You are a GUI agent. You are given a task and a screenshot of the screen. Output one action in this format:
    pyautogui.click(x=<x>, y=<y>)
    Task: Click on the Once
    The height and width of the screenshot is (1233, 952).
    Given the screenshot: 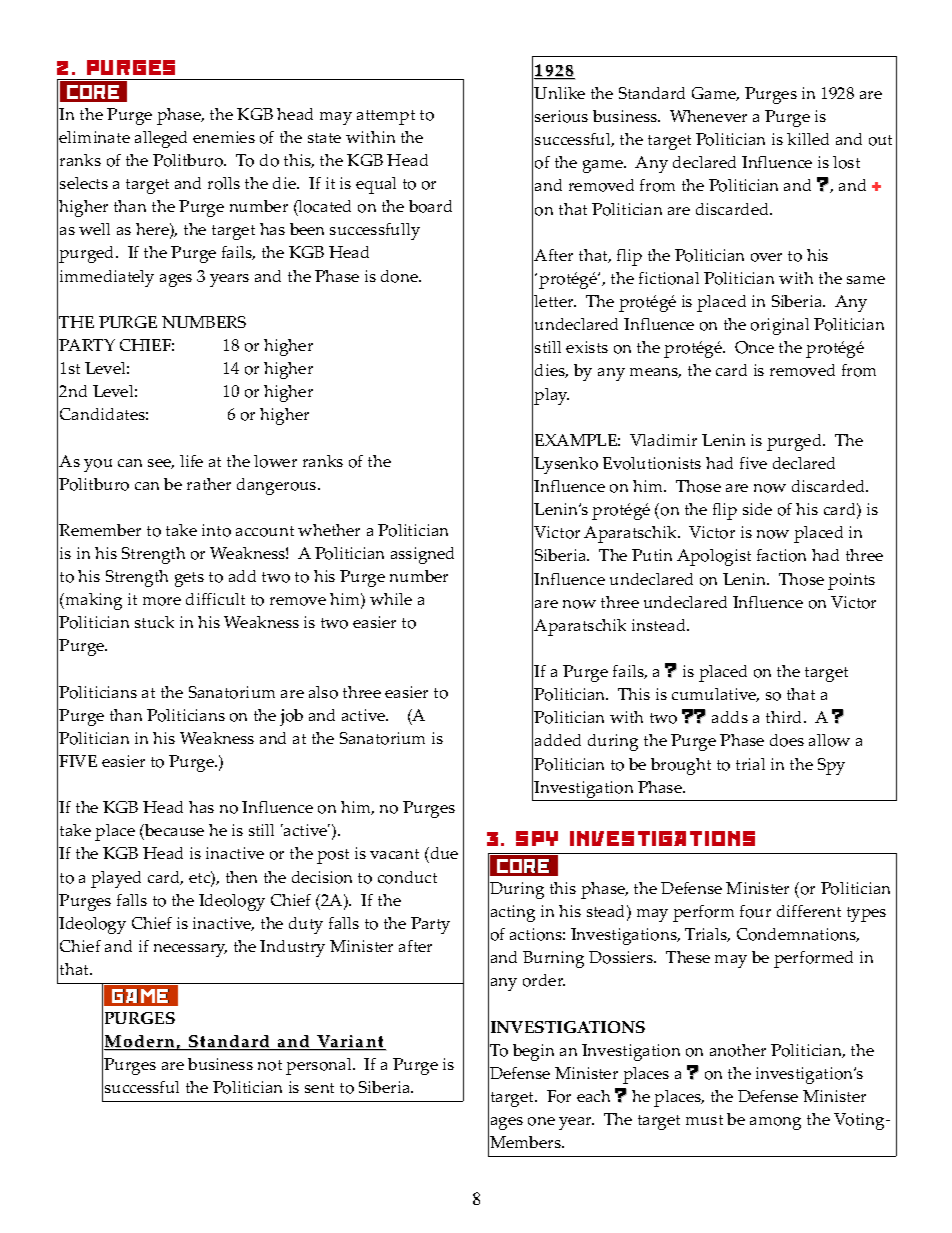 What is the action you would take?
    pyautogui.click(x=754, y=347)
